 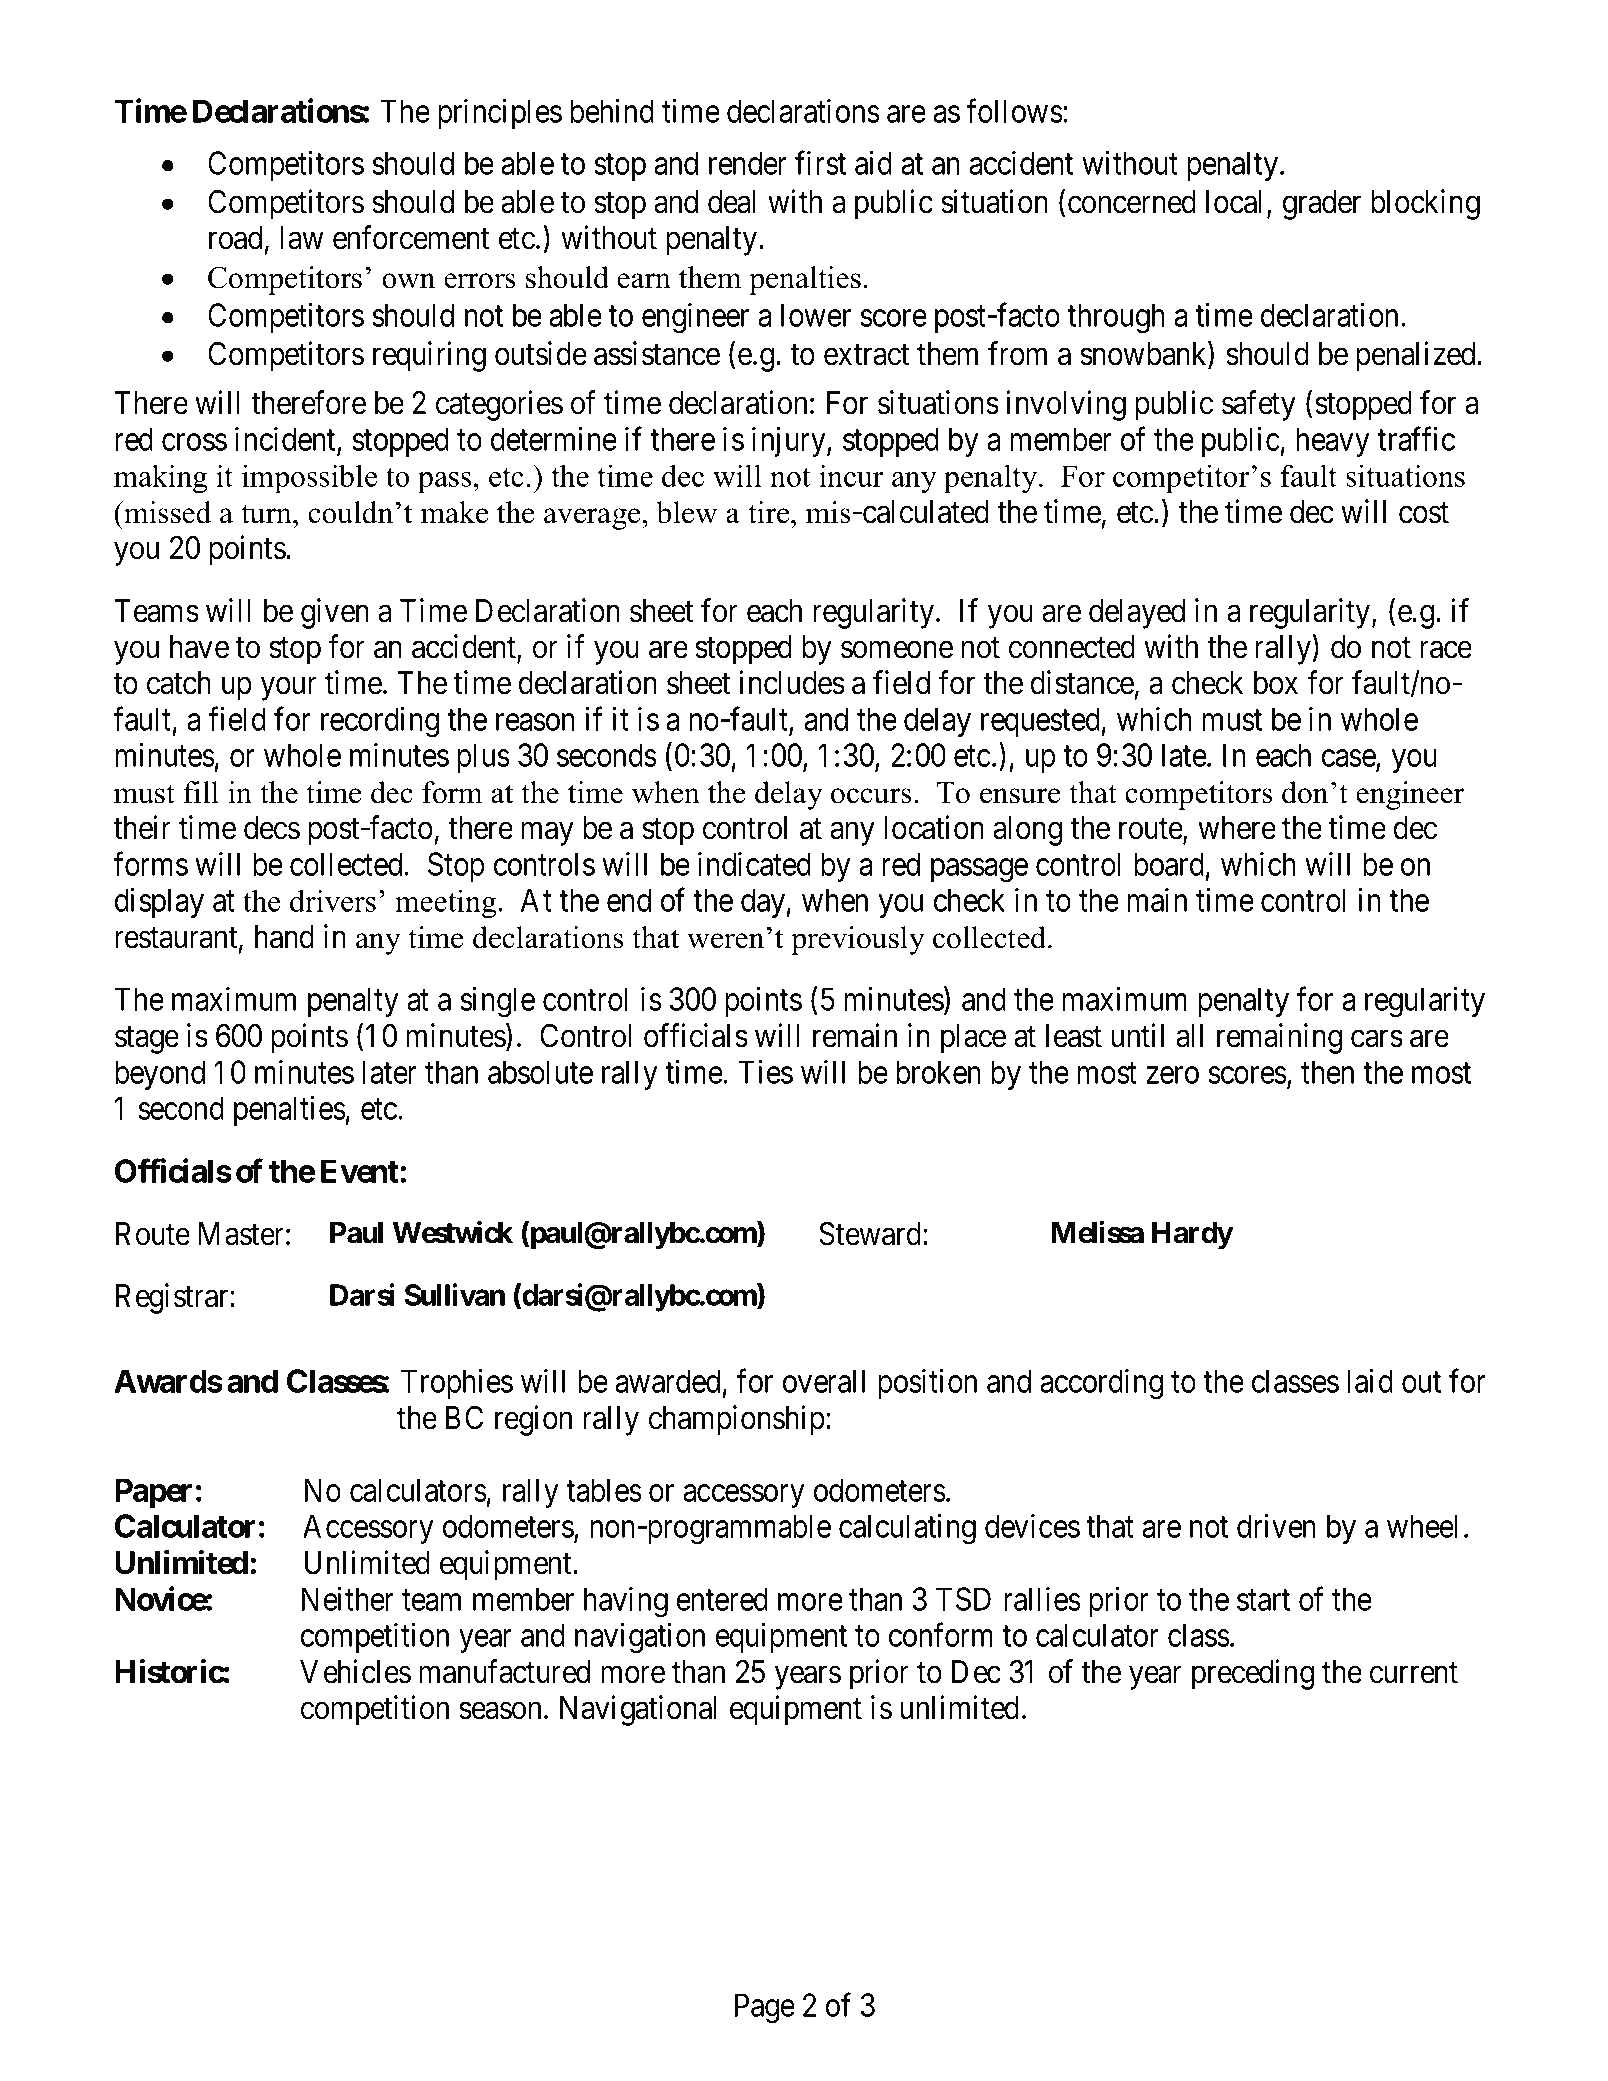 What do you see at coordinates (302, 238) in the image?
I see `law` at bounding box center [302, 238].
